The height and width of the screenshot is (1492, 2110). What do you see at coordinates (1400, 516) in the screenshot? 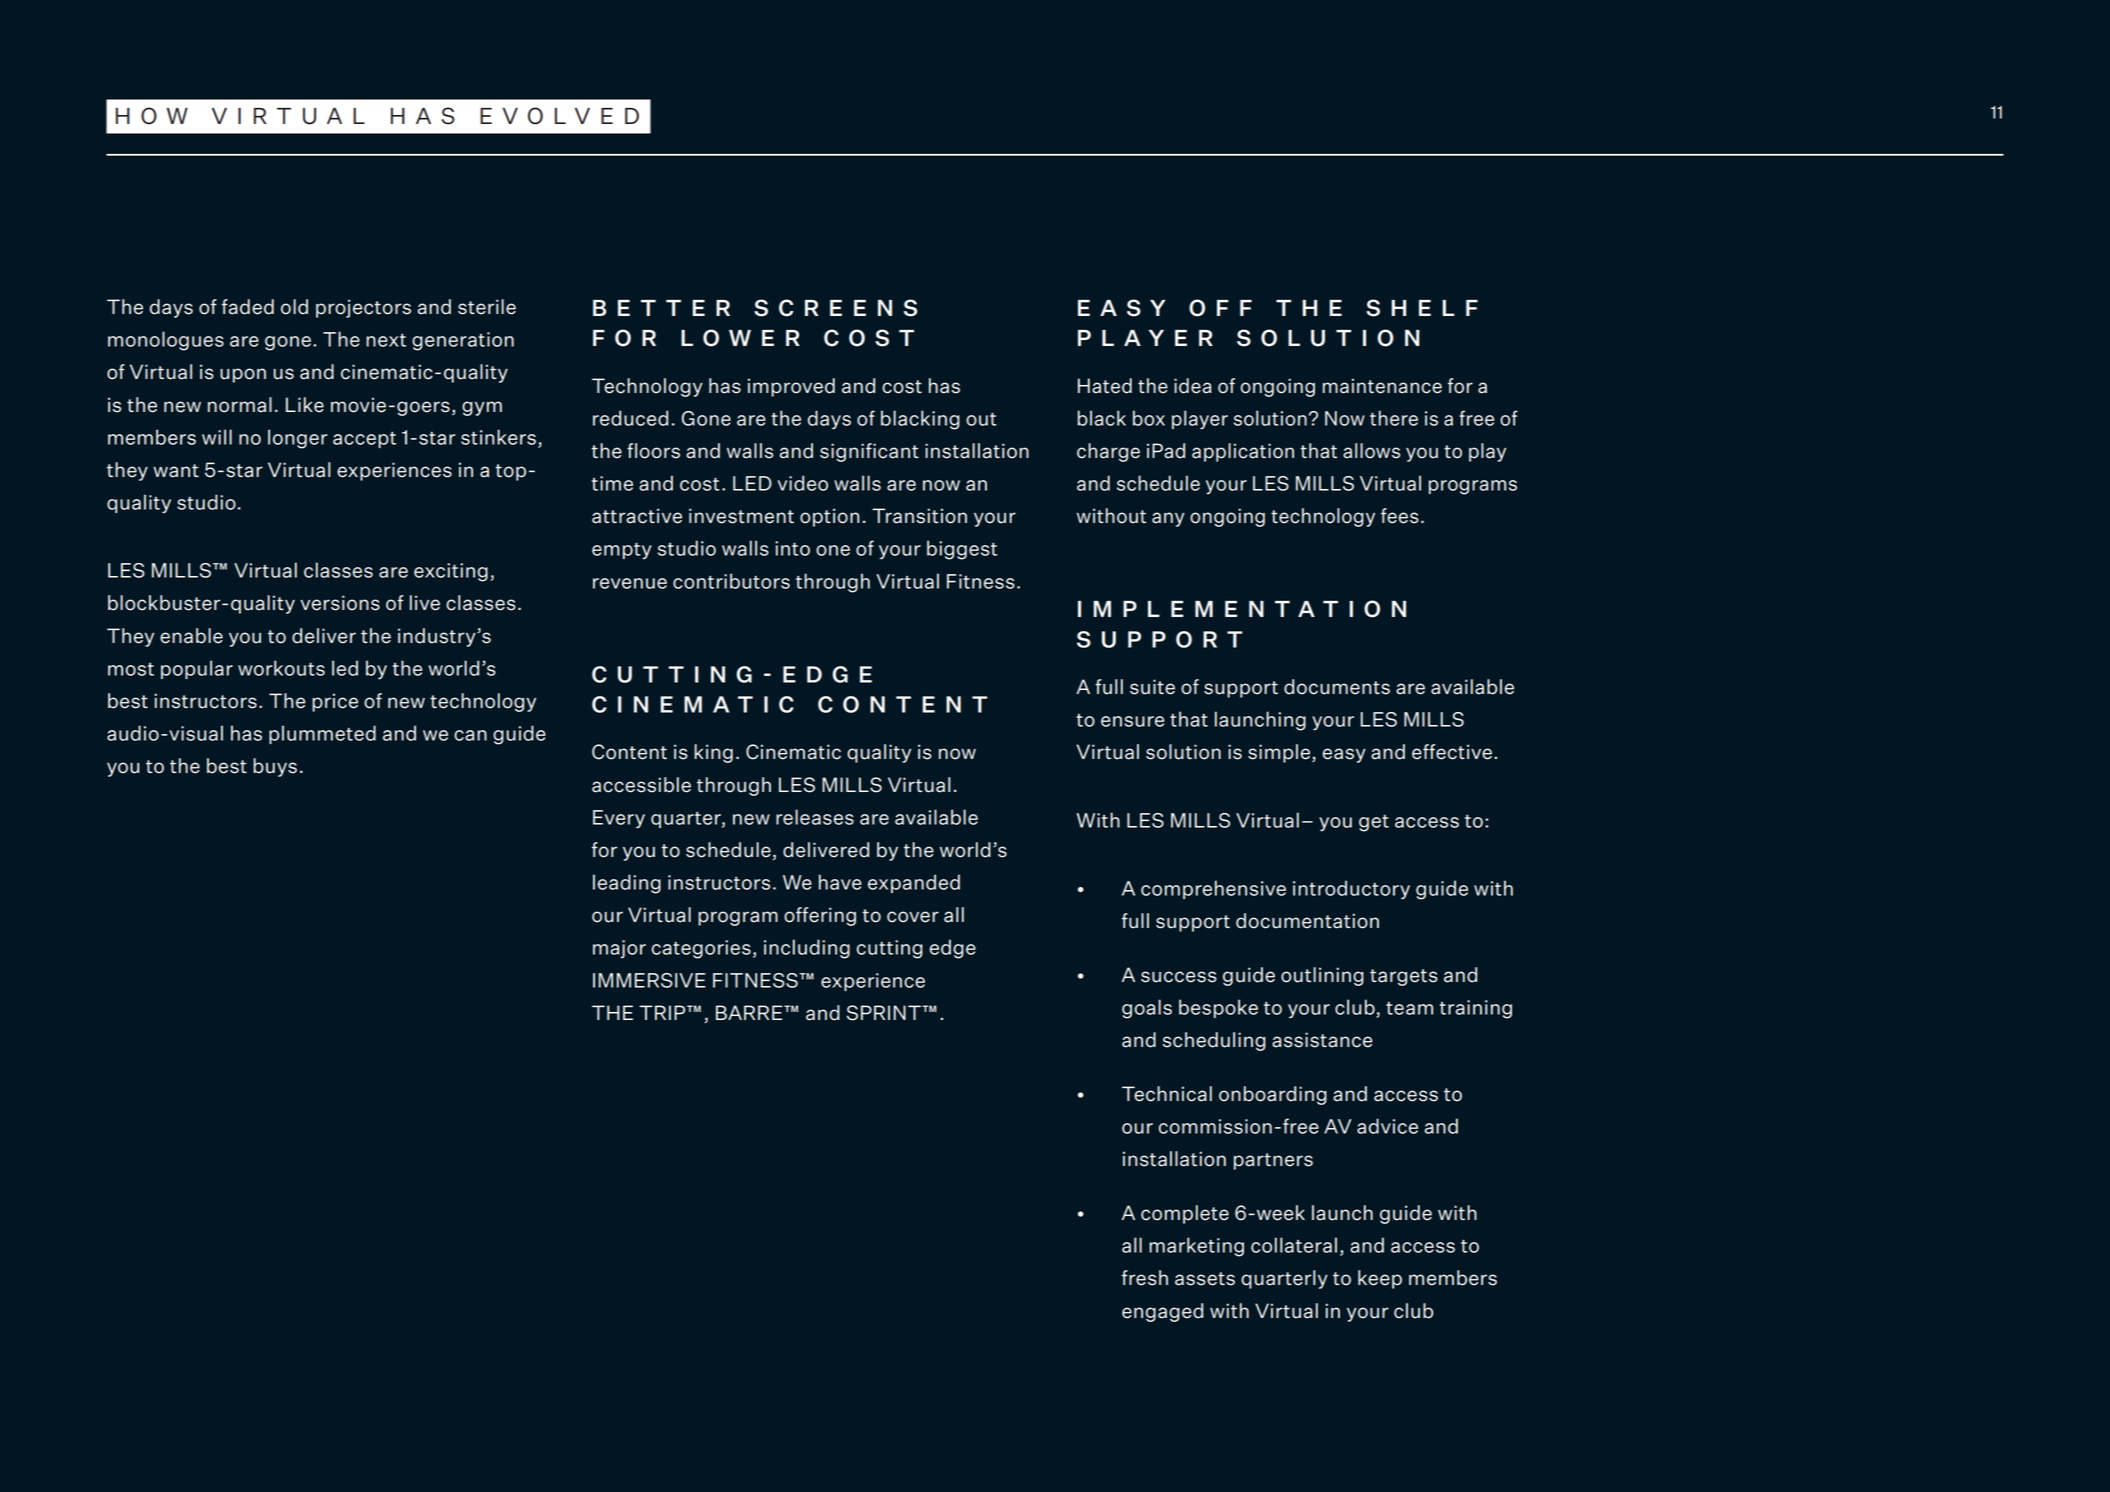
I see `fees` at bounding box center [1400, 516].
